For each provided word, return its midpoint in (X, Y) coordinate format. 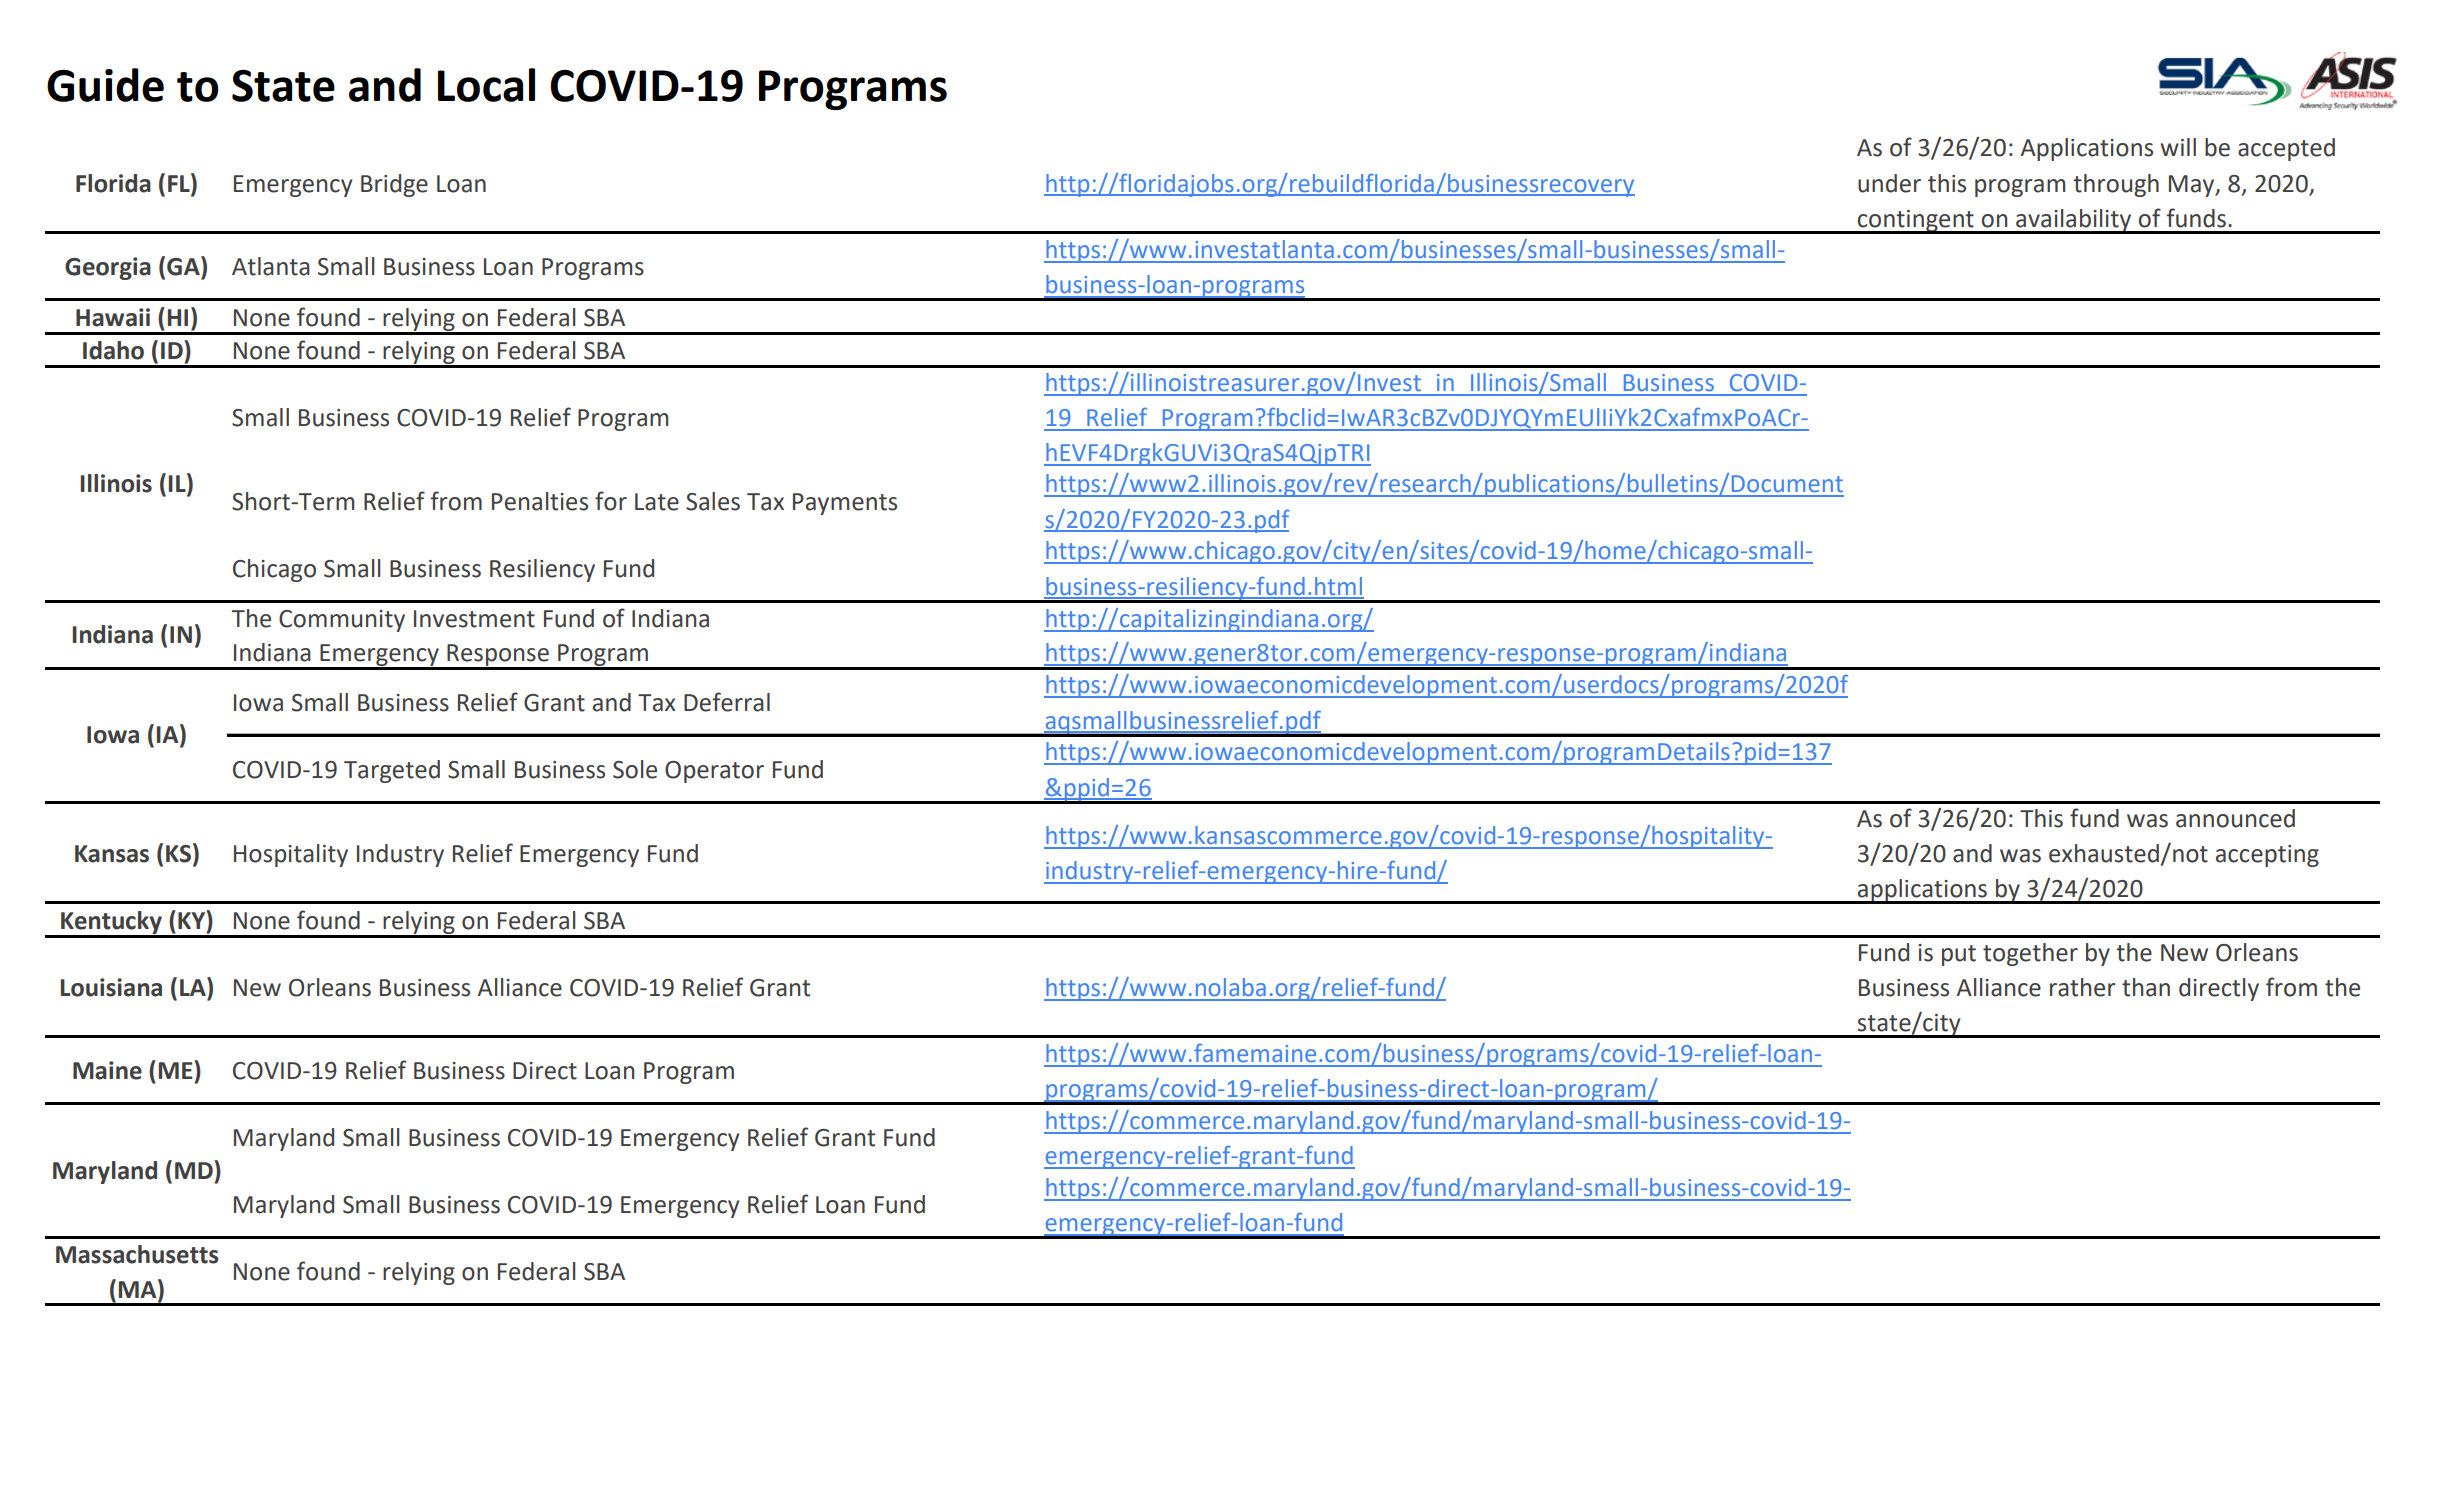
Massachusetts (137, 1254)
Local (486, 85)
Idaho (113, 350)
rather (2083, 987)
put (1959, 955)
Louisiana (111, 987)
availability (2074, 221)
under (1889, 183)
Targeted (392, 771)
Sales (713, 501)
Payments (845, 504)
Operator (714, 772)
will (2178, 147)
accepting (2267, 856)
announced (2235, 818)
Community (342, 621)
